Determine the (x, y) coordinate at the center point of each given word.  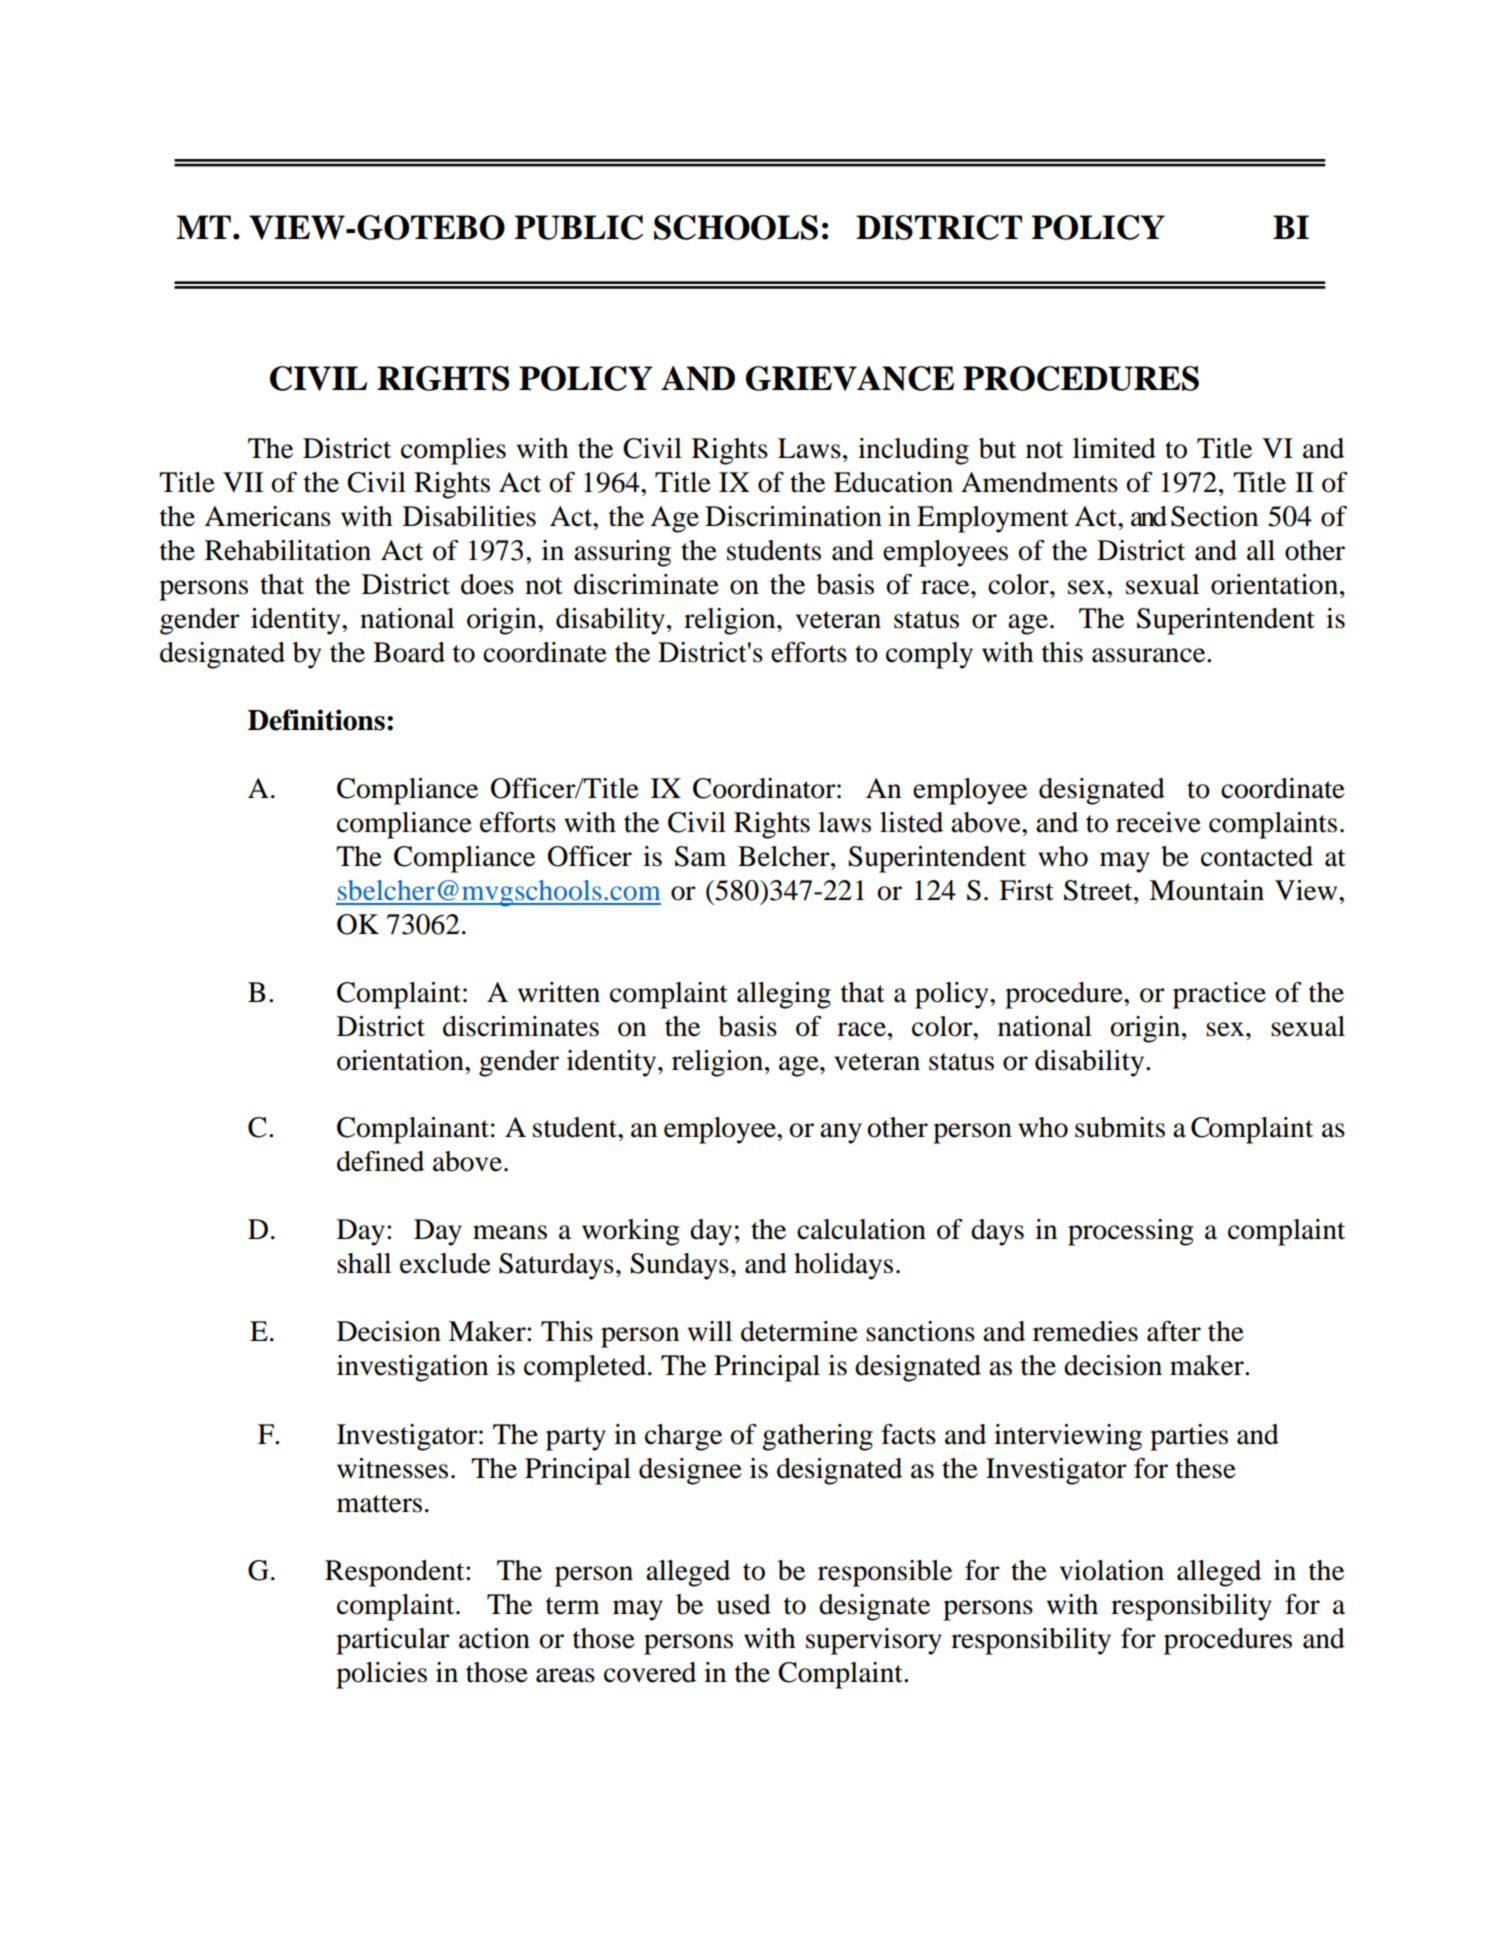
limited (1114, 448)
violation (1112, 1570)
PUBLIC (578, 227)
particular (393, 1641)
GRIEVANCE (850, 378)
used (744, 1604)
